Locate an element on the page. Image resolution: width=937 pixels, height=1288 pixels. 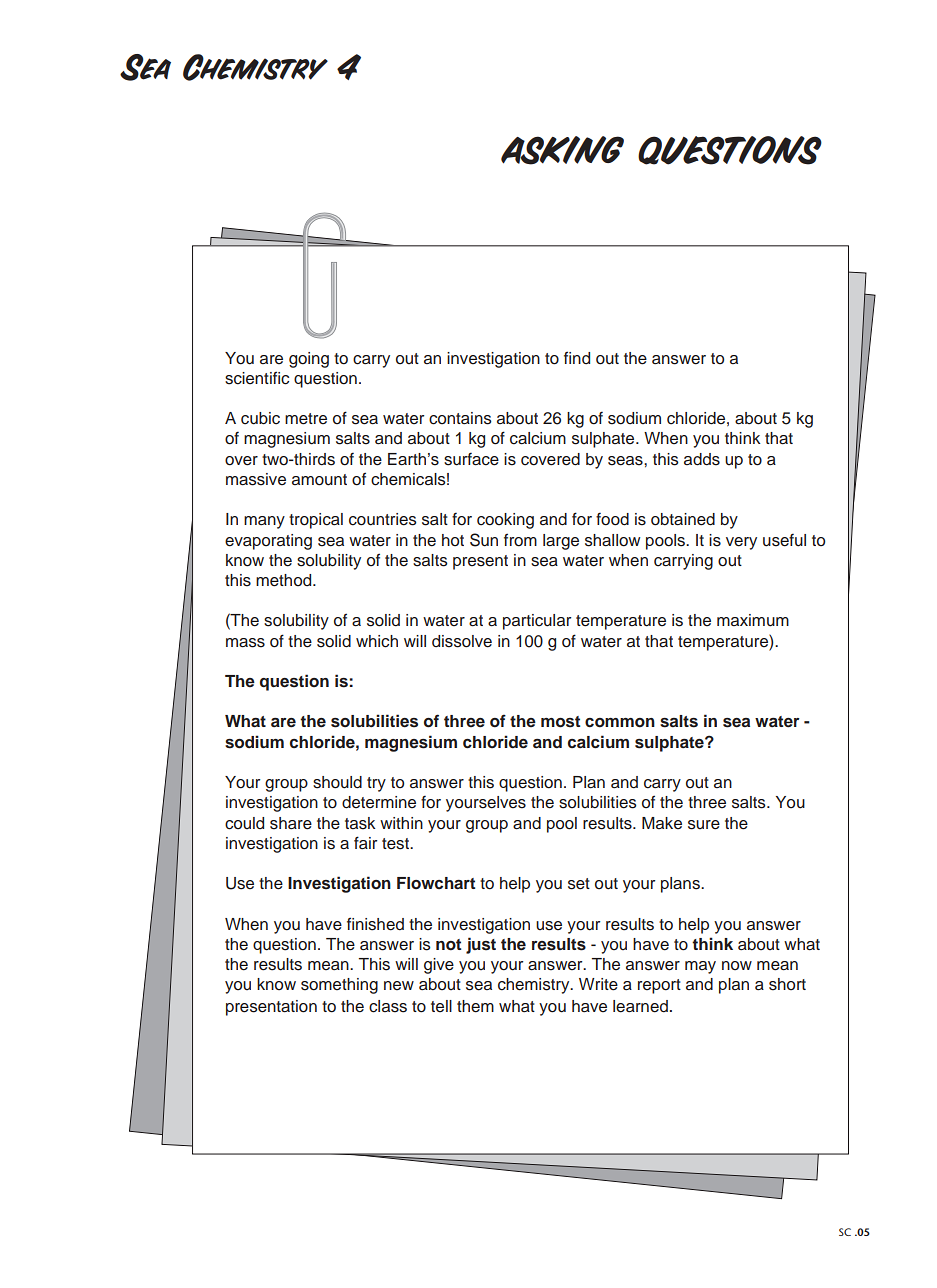
metre is located at coordinates (306, 419).
